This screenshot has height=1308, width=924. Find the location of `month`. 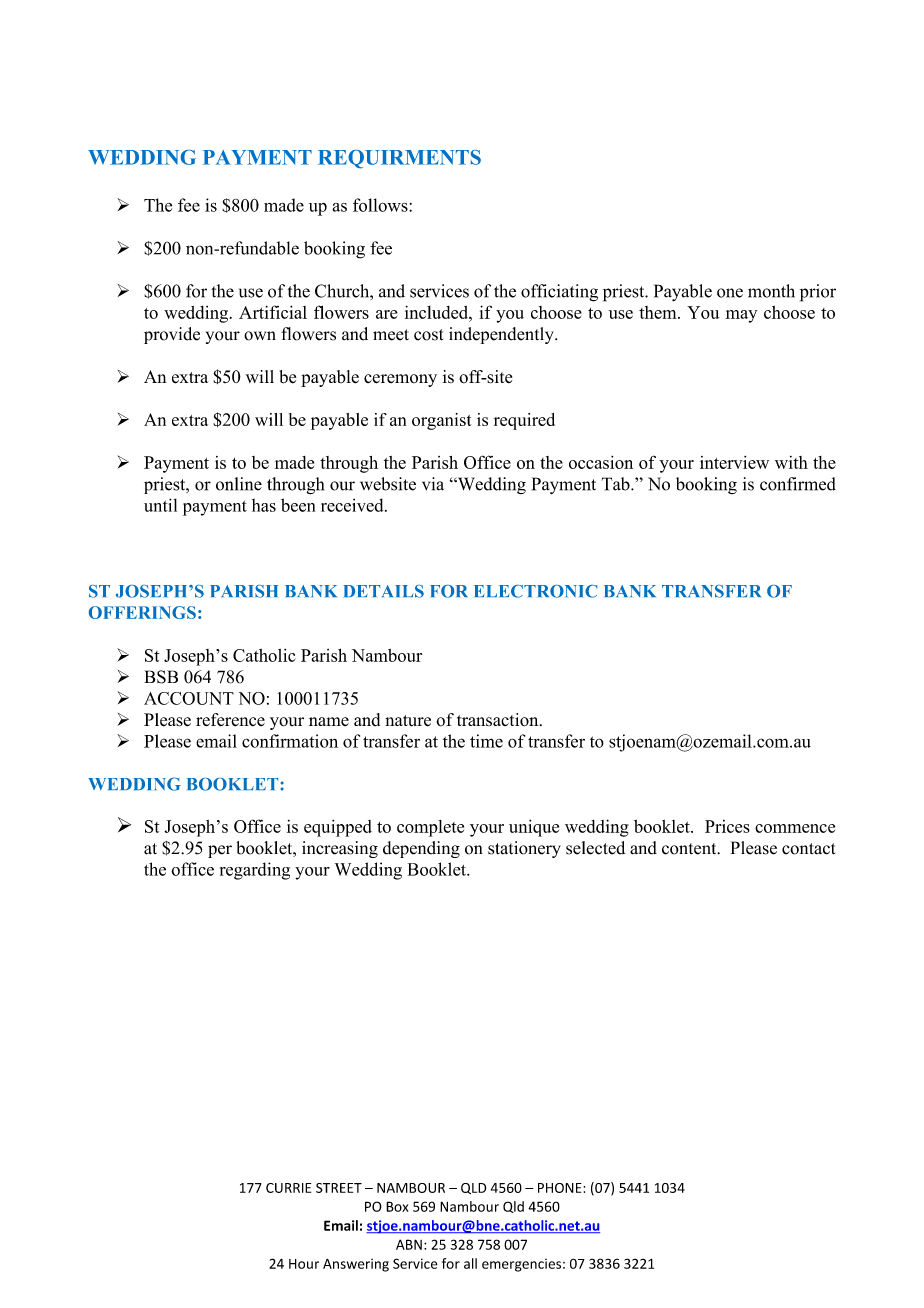

month is located at coordinates (771, 291).
